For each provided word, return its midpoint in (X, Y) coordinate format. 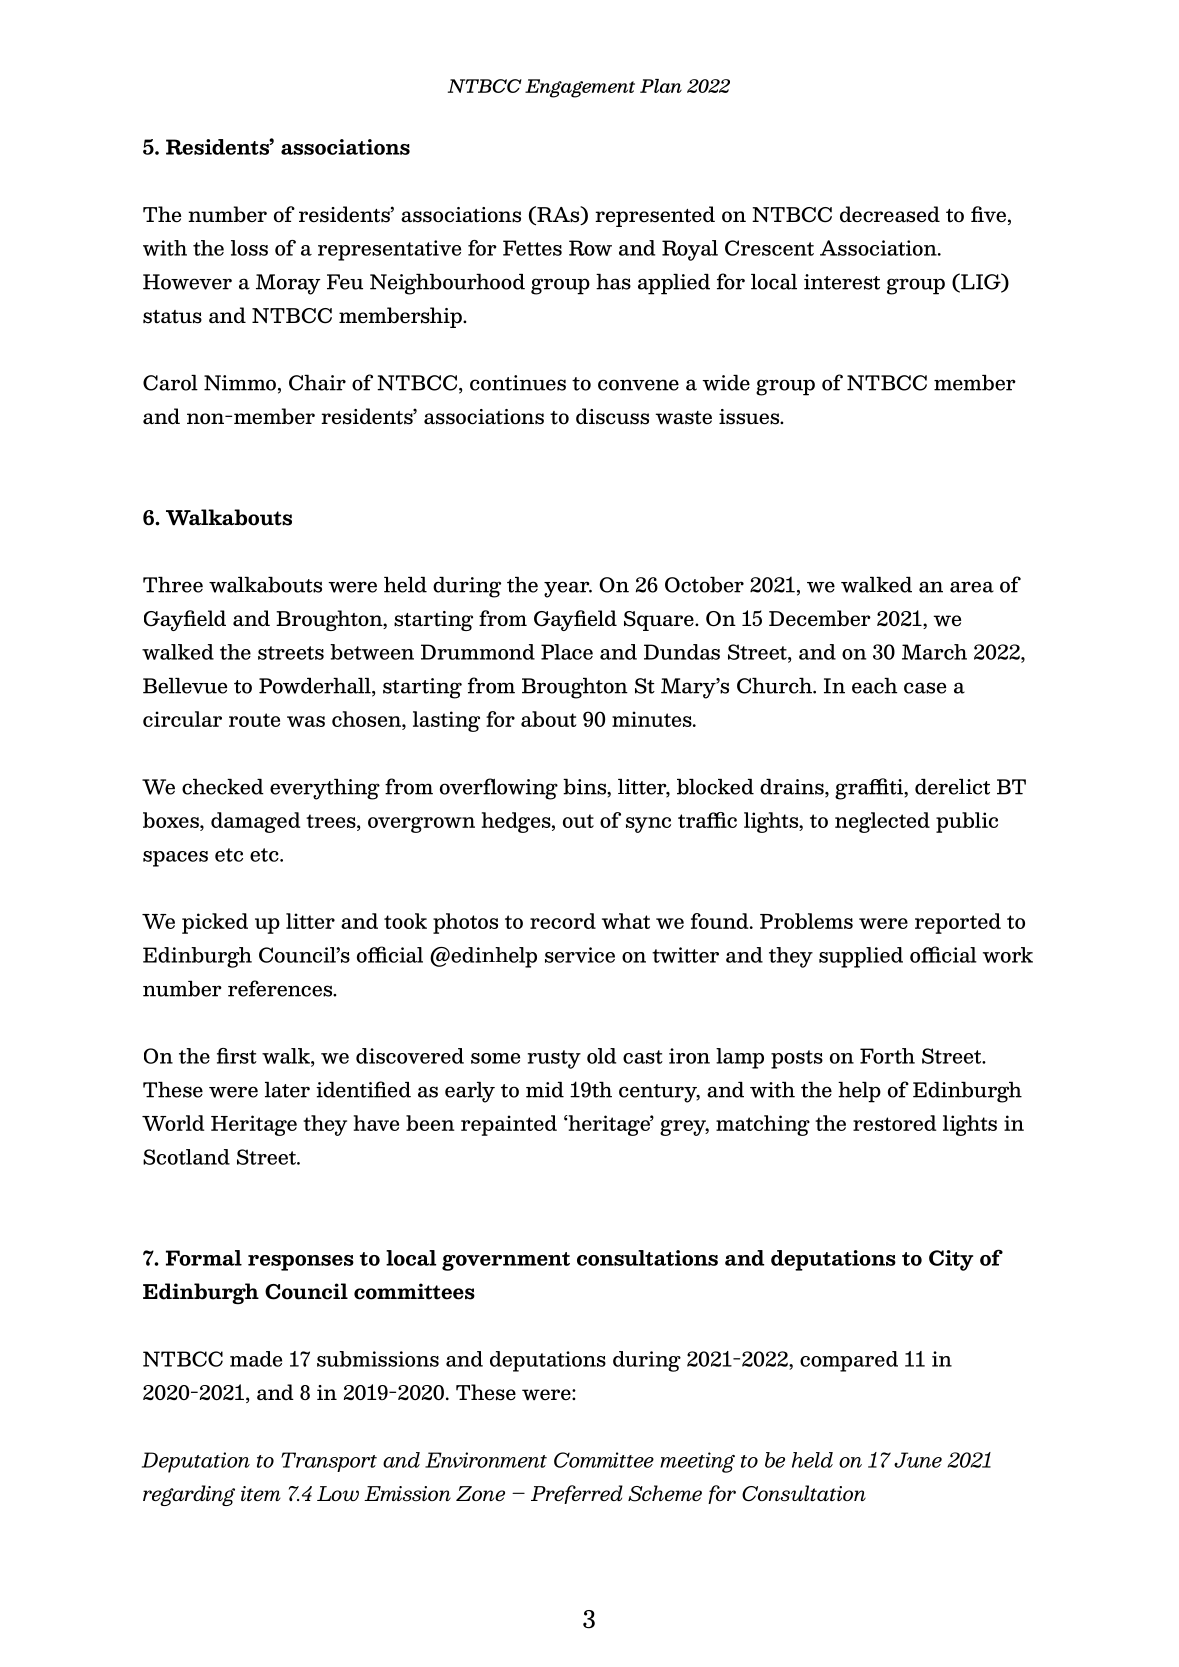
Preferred (577, 1494)
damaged (255, 822)
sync (648, 825)
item (261, 1493)
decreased (890, 214)
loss (249, 248)
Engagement (580, 88)
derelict (952, 787)
